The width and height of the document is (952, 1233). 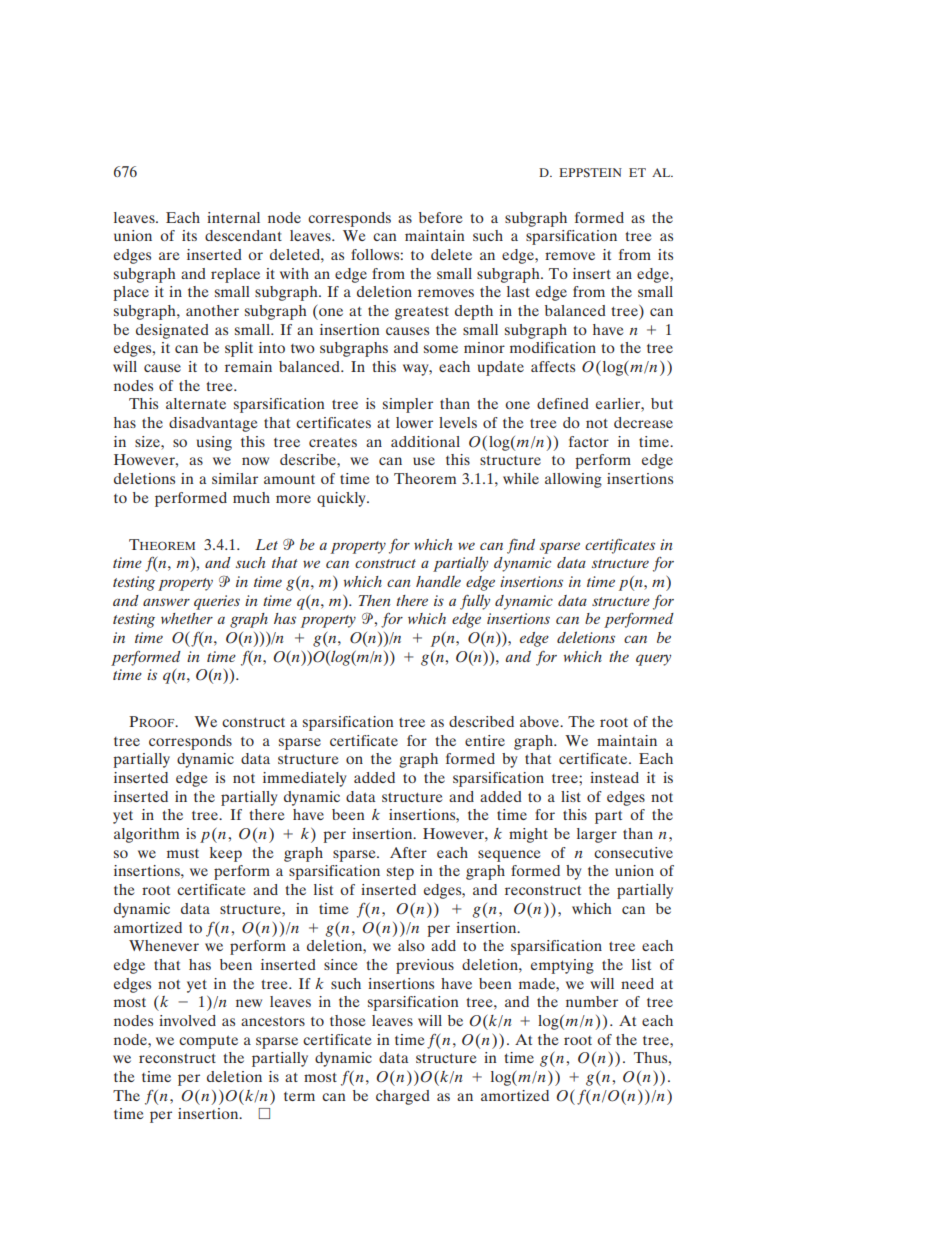 I want to click on descendant, so click(x=243, y=235).
